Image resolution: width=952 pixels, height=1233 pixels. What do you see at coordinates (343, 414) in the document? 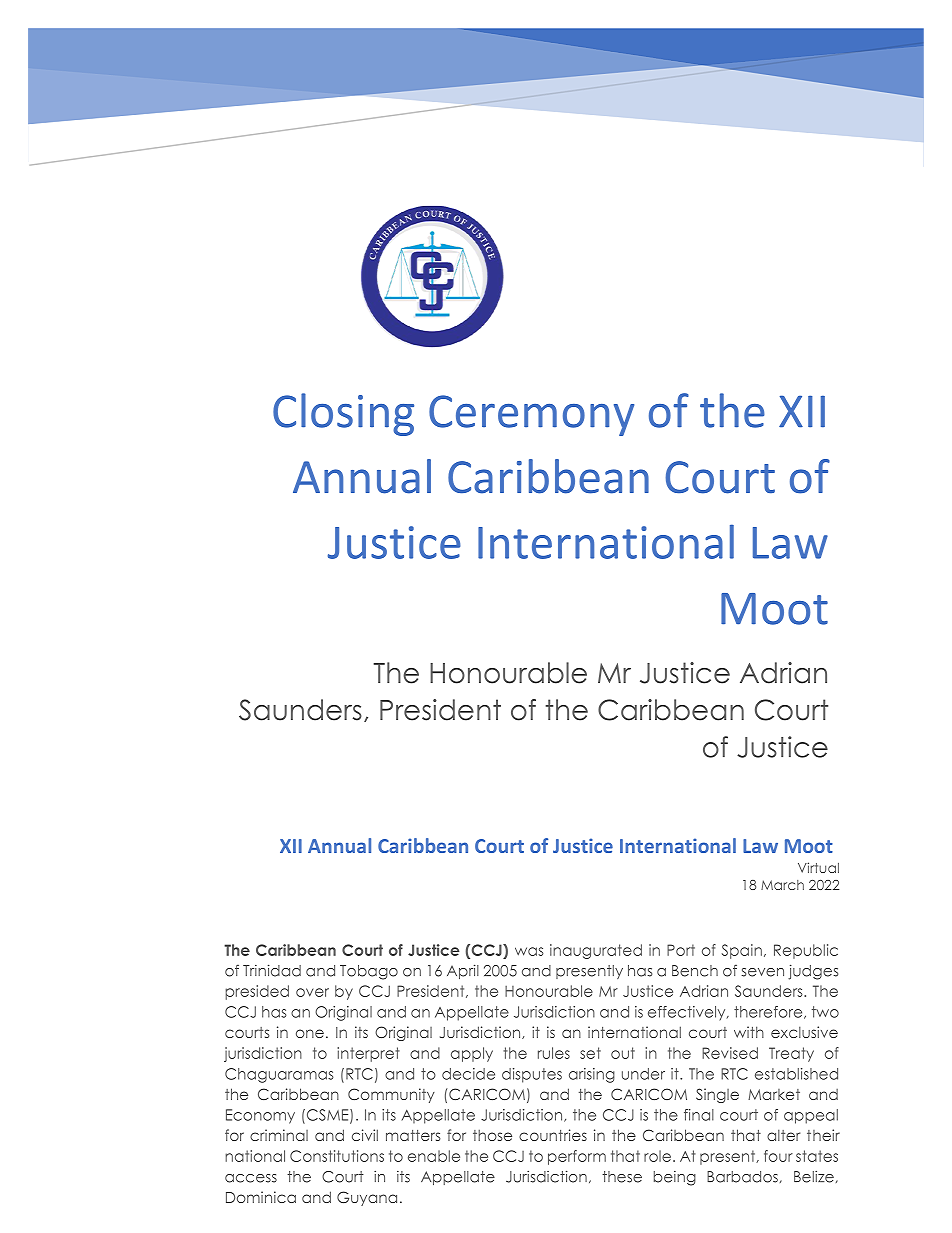
I see `Closing` at bounding box center [343, 414].
